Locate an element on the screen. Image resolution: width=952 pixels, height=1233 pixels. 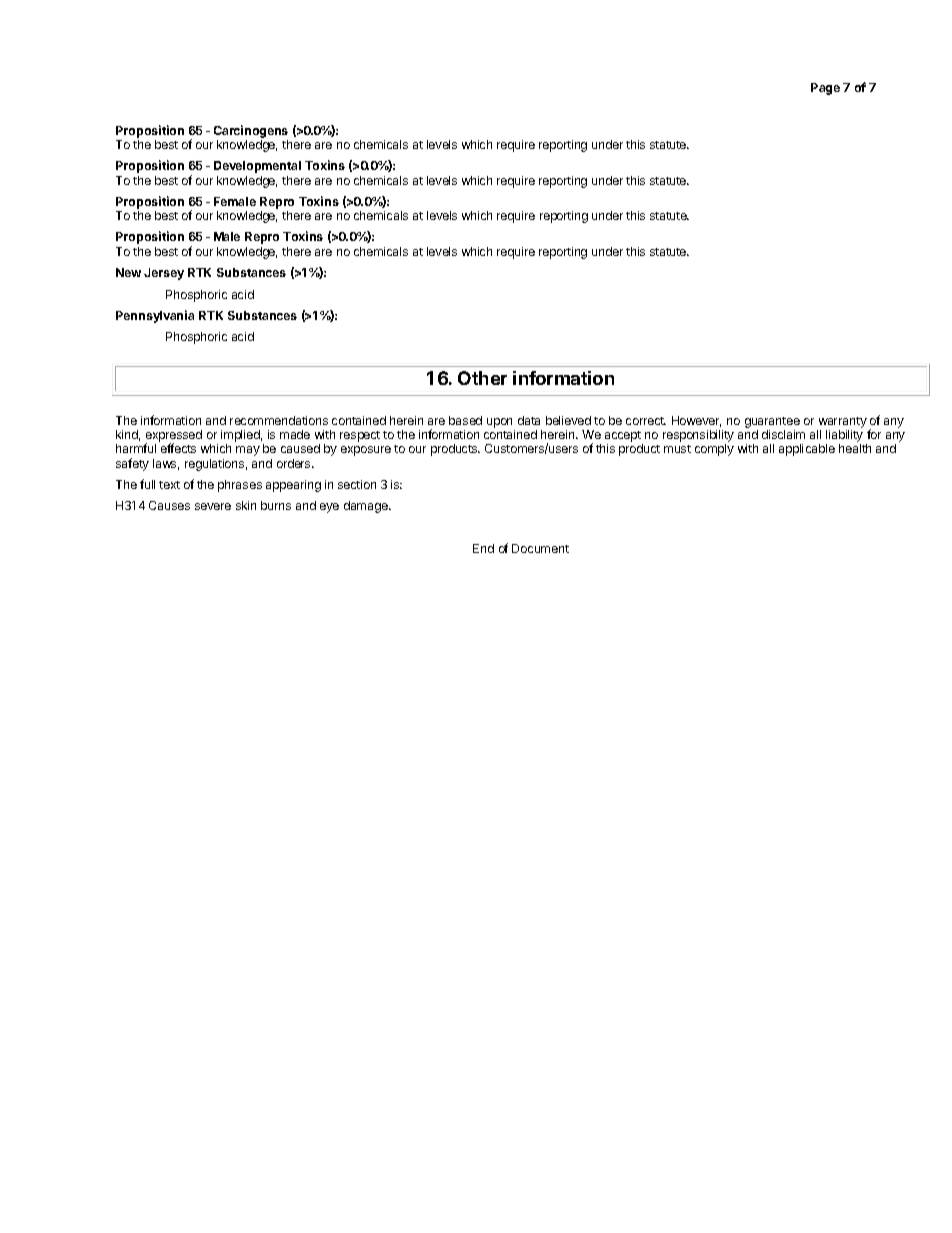
applicable is located at coordinates (807, 450).
